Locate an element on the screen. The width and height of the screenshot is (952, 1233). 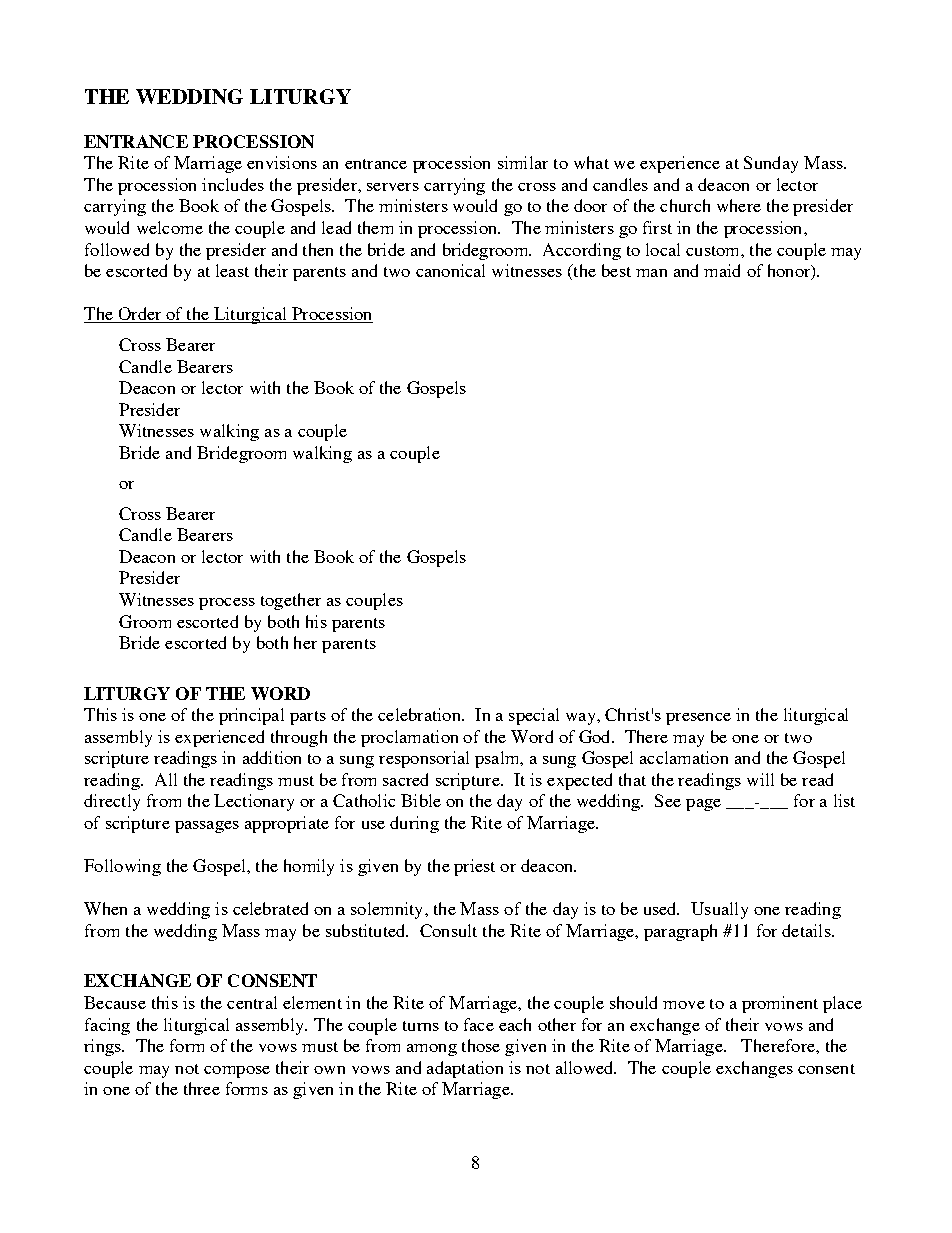
similar is located at coordinates (523, 162).
